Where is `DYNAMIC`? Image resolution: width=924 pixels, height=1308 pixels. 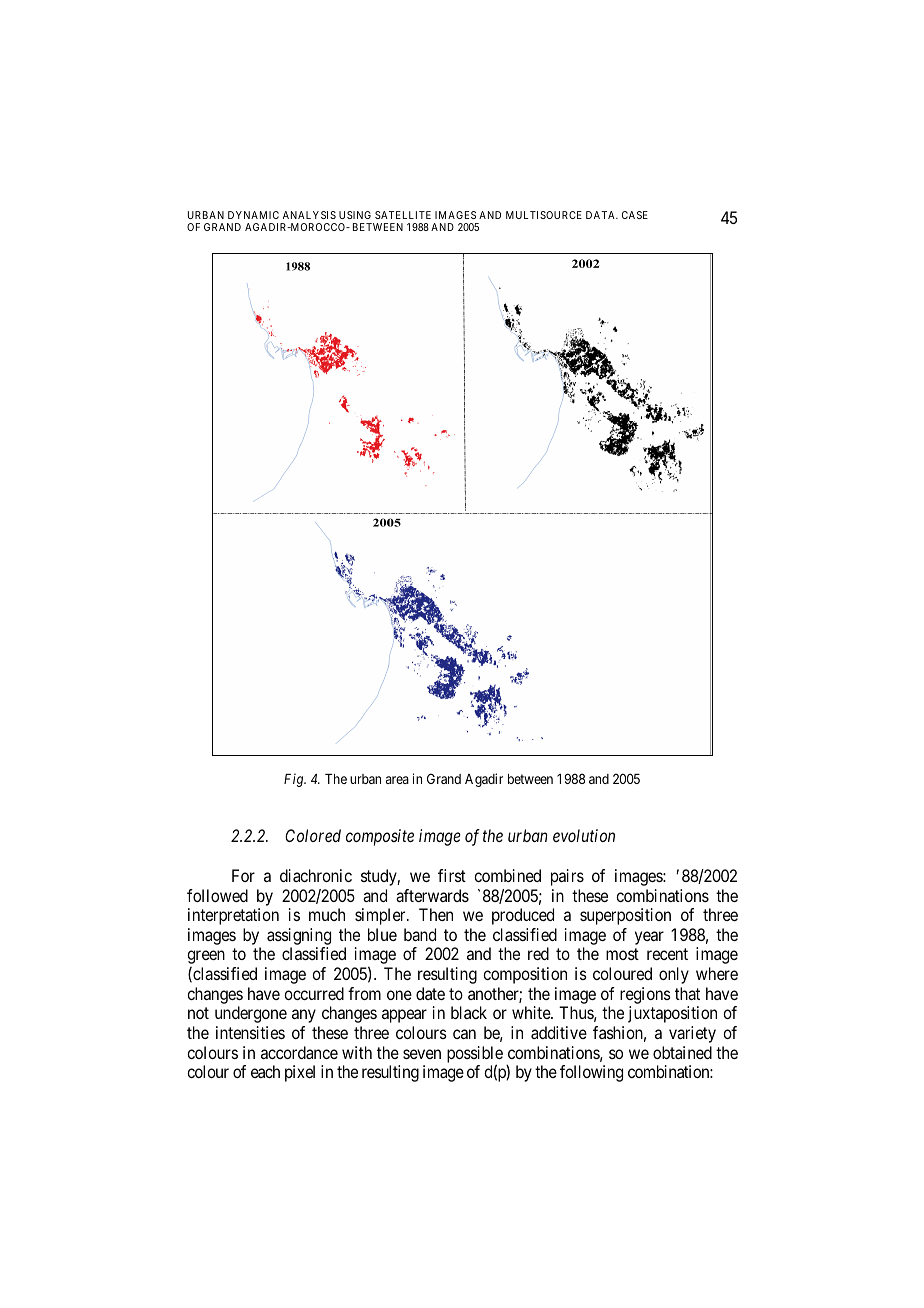
DYNAMIC is located at coordinates (253, 215).
